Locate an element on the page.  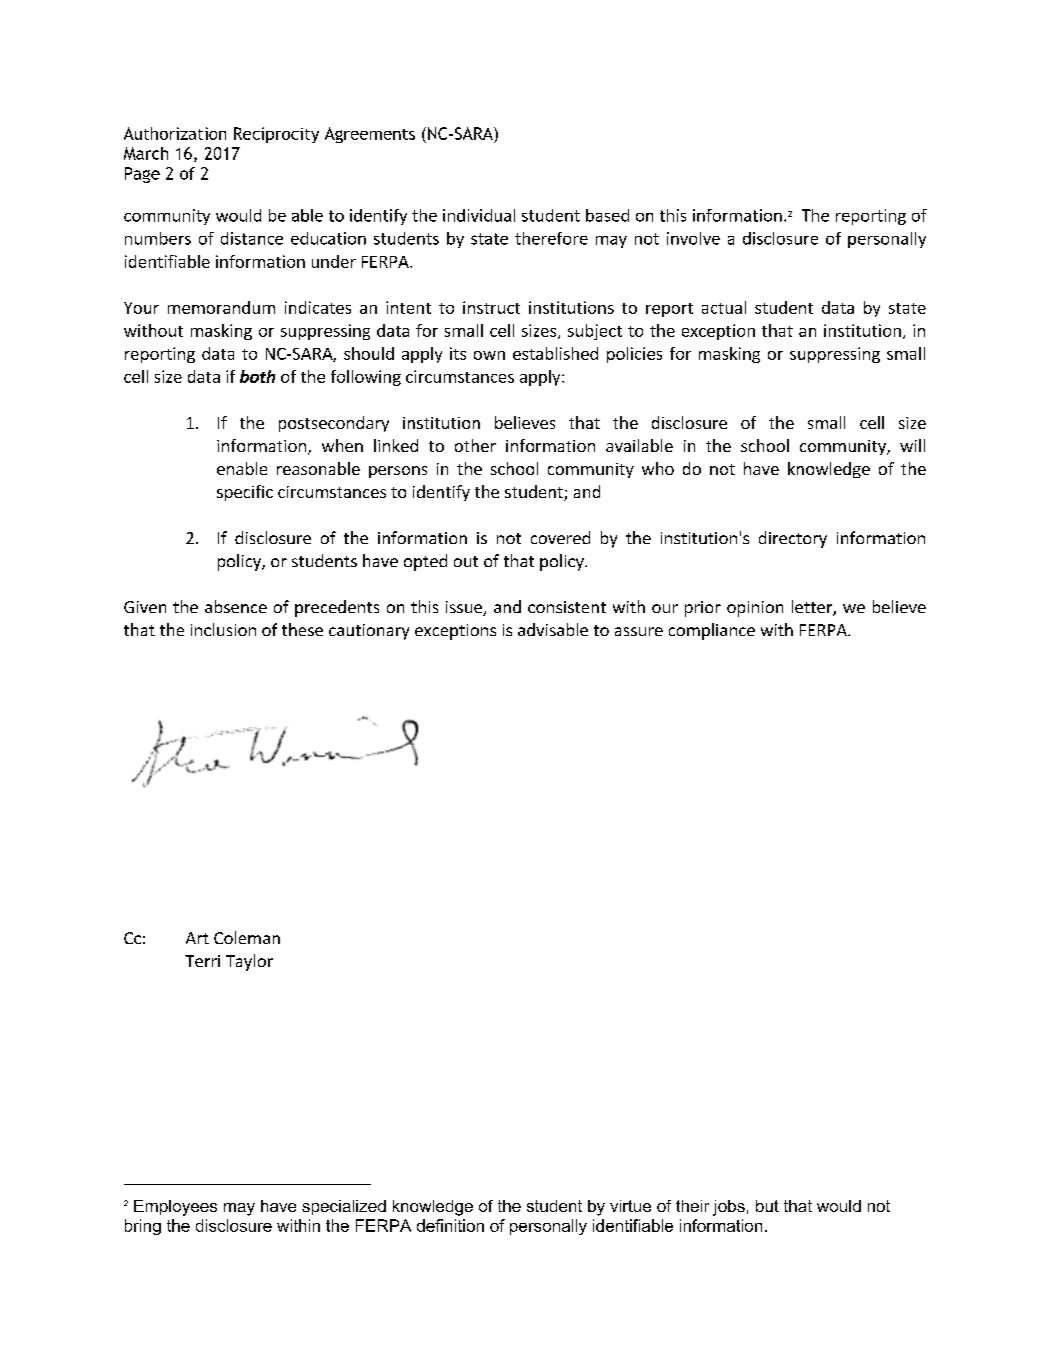
Reciprocity is located at coordinates (276, 135).
